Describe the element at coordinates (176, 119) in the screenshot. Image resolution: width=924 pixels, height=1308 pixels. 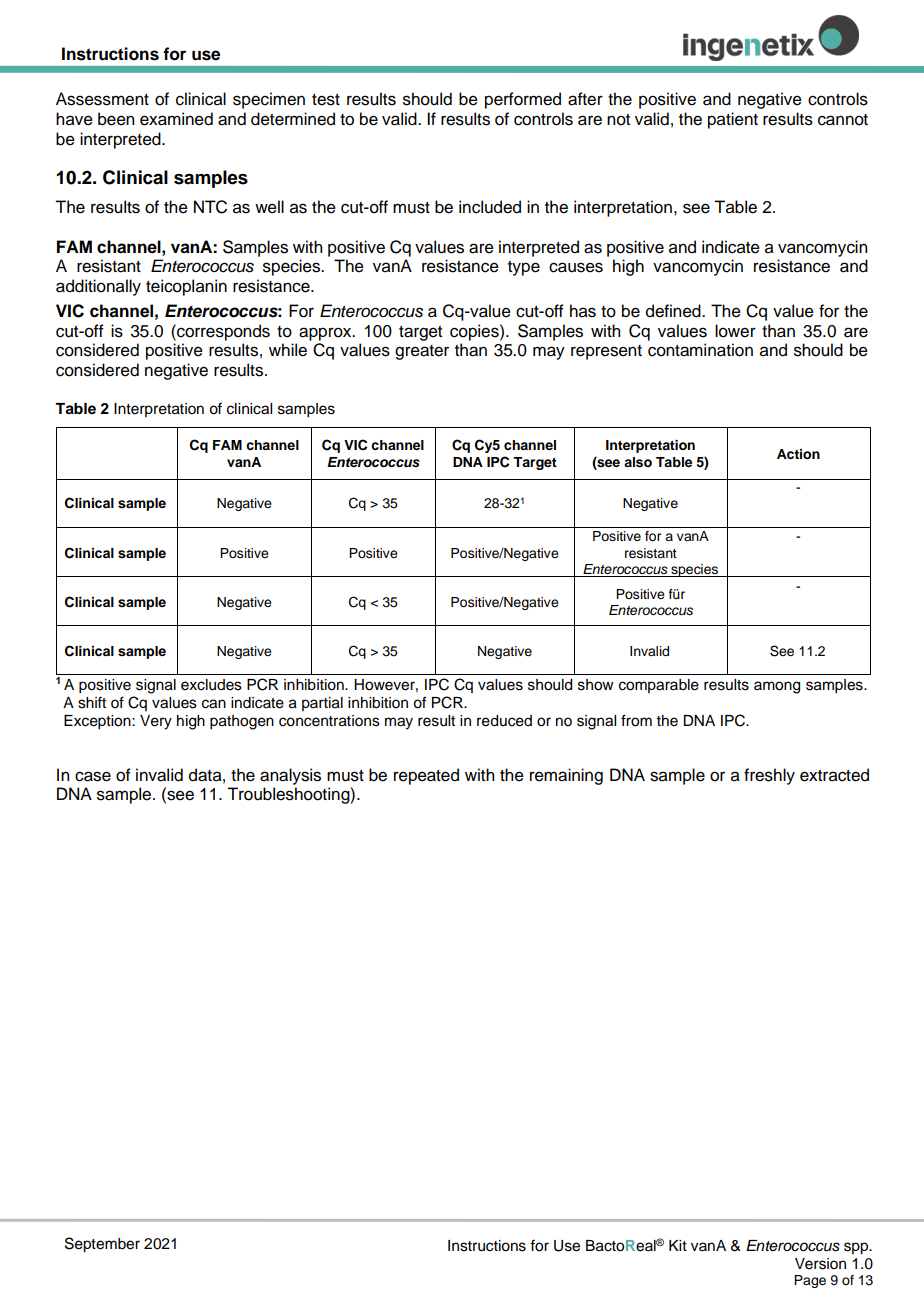
I see `examined` at that location.
